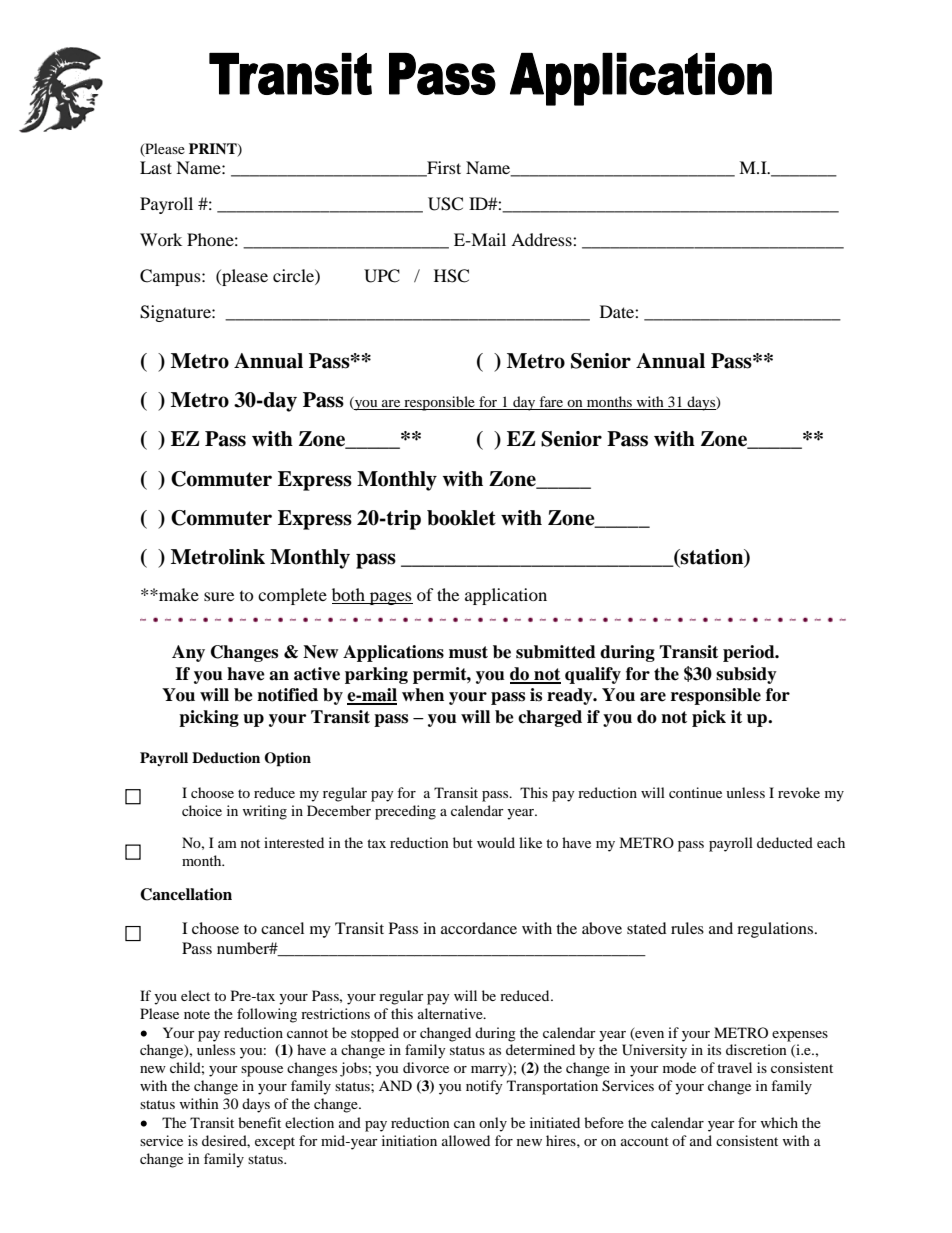 This screenshot has width=952, height=1233. What do you see at coordinates (461, 518) in the screenshot?
I see `booklet` at bounding box center [461, 518].
